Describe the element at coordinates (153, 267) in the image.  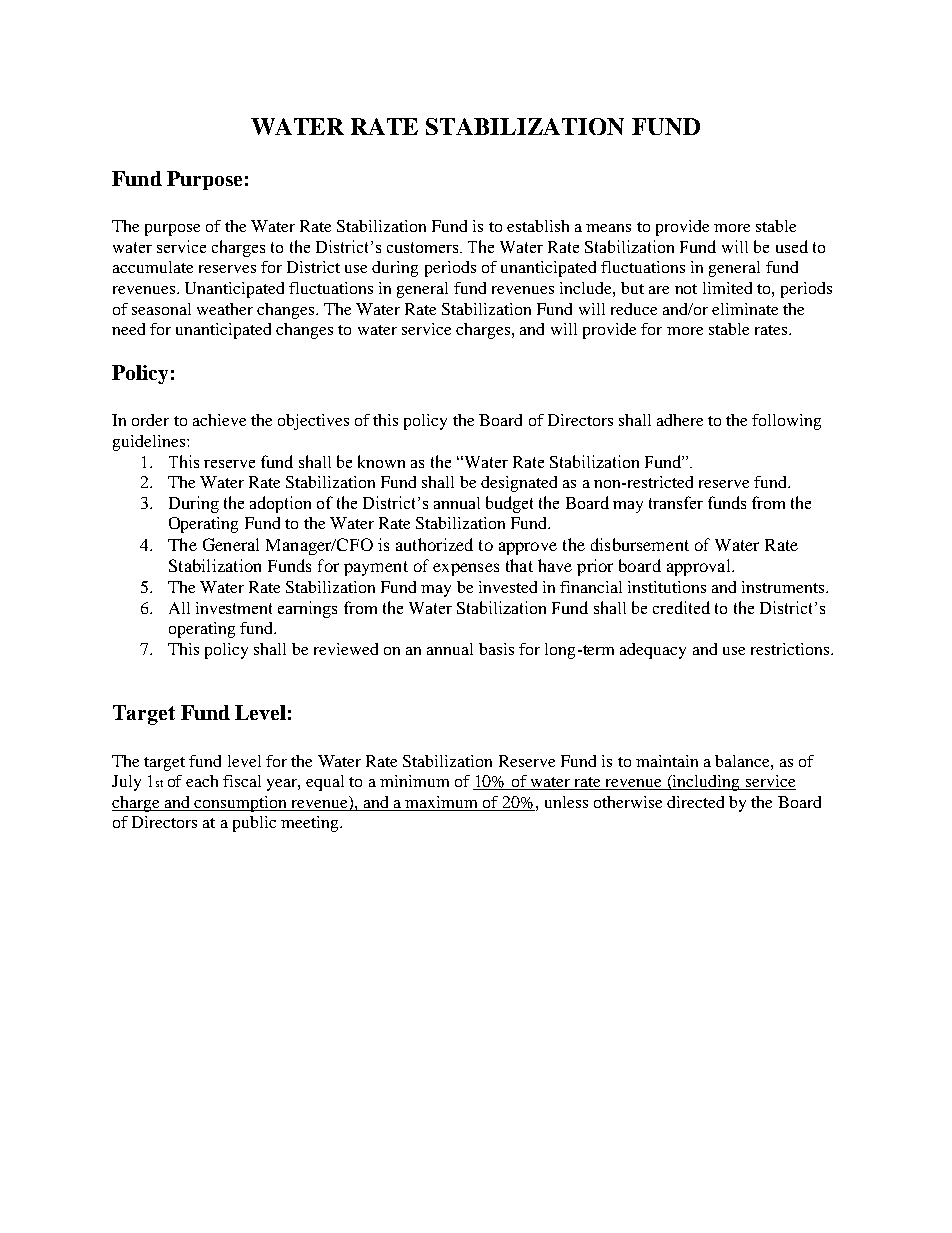
I see `accumulate` at that location.
